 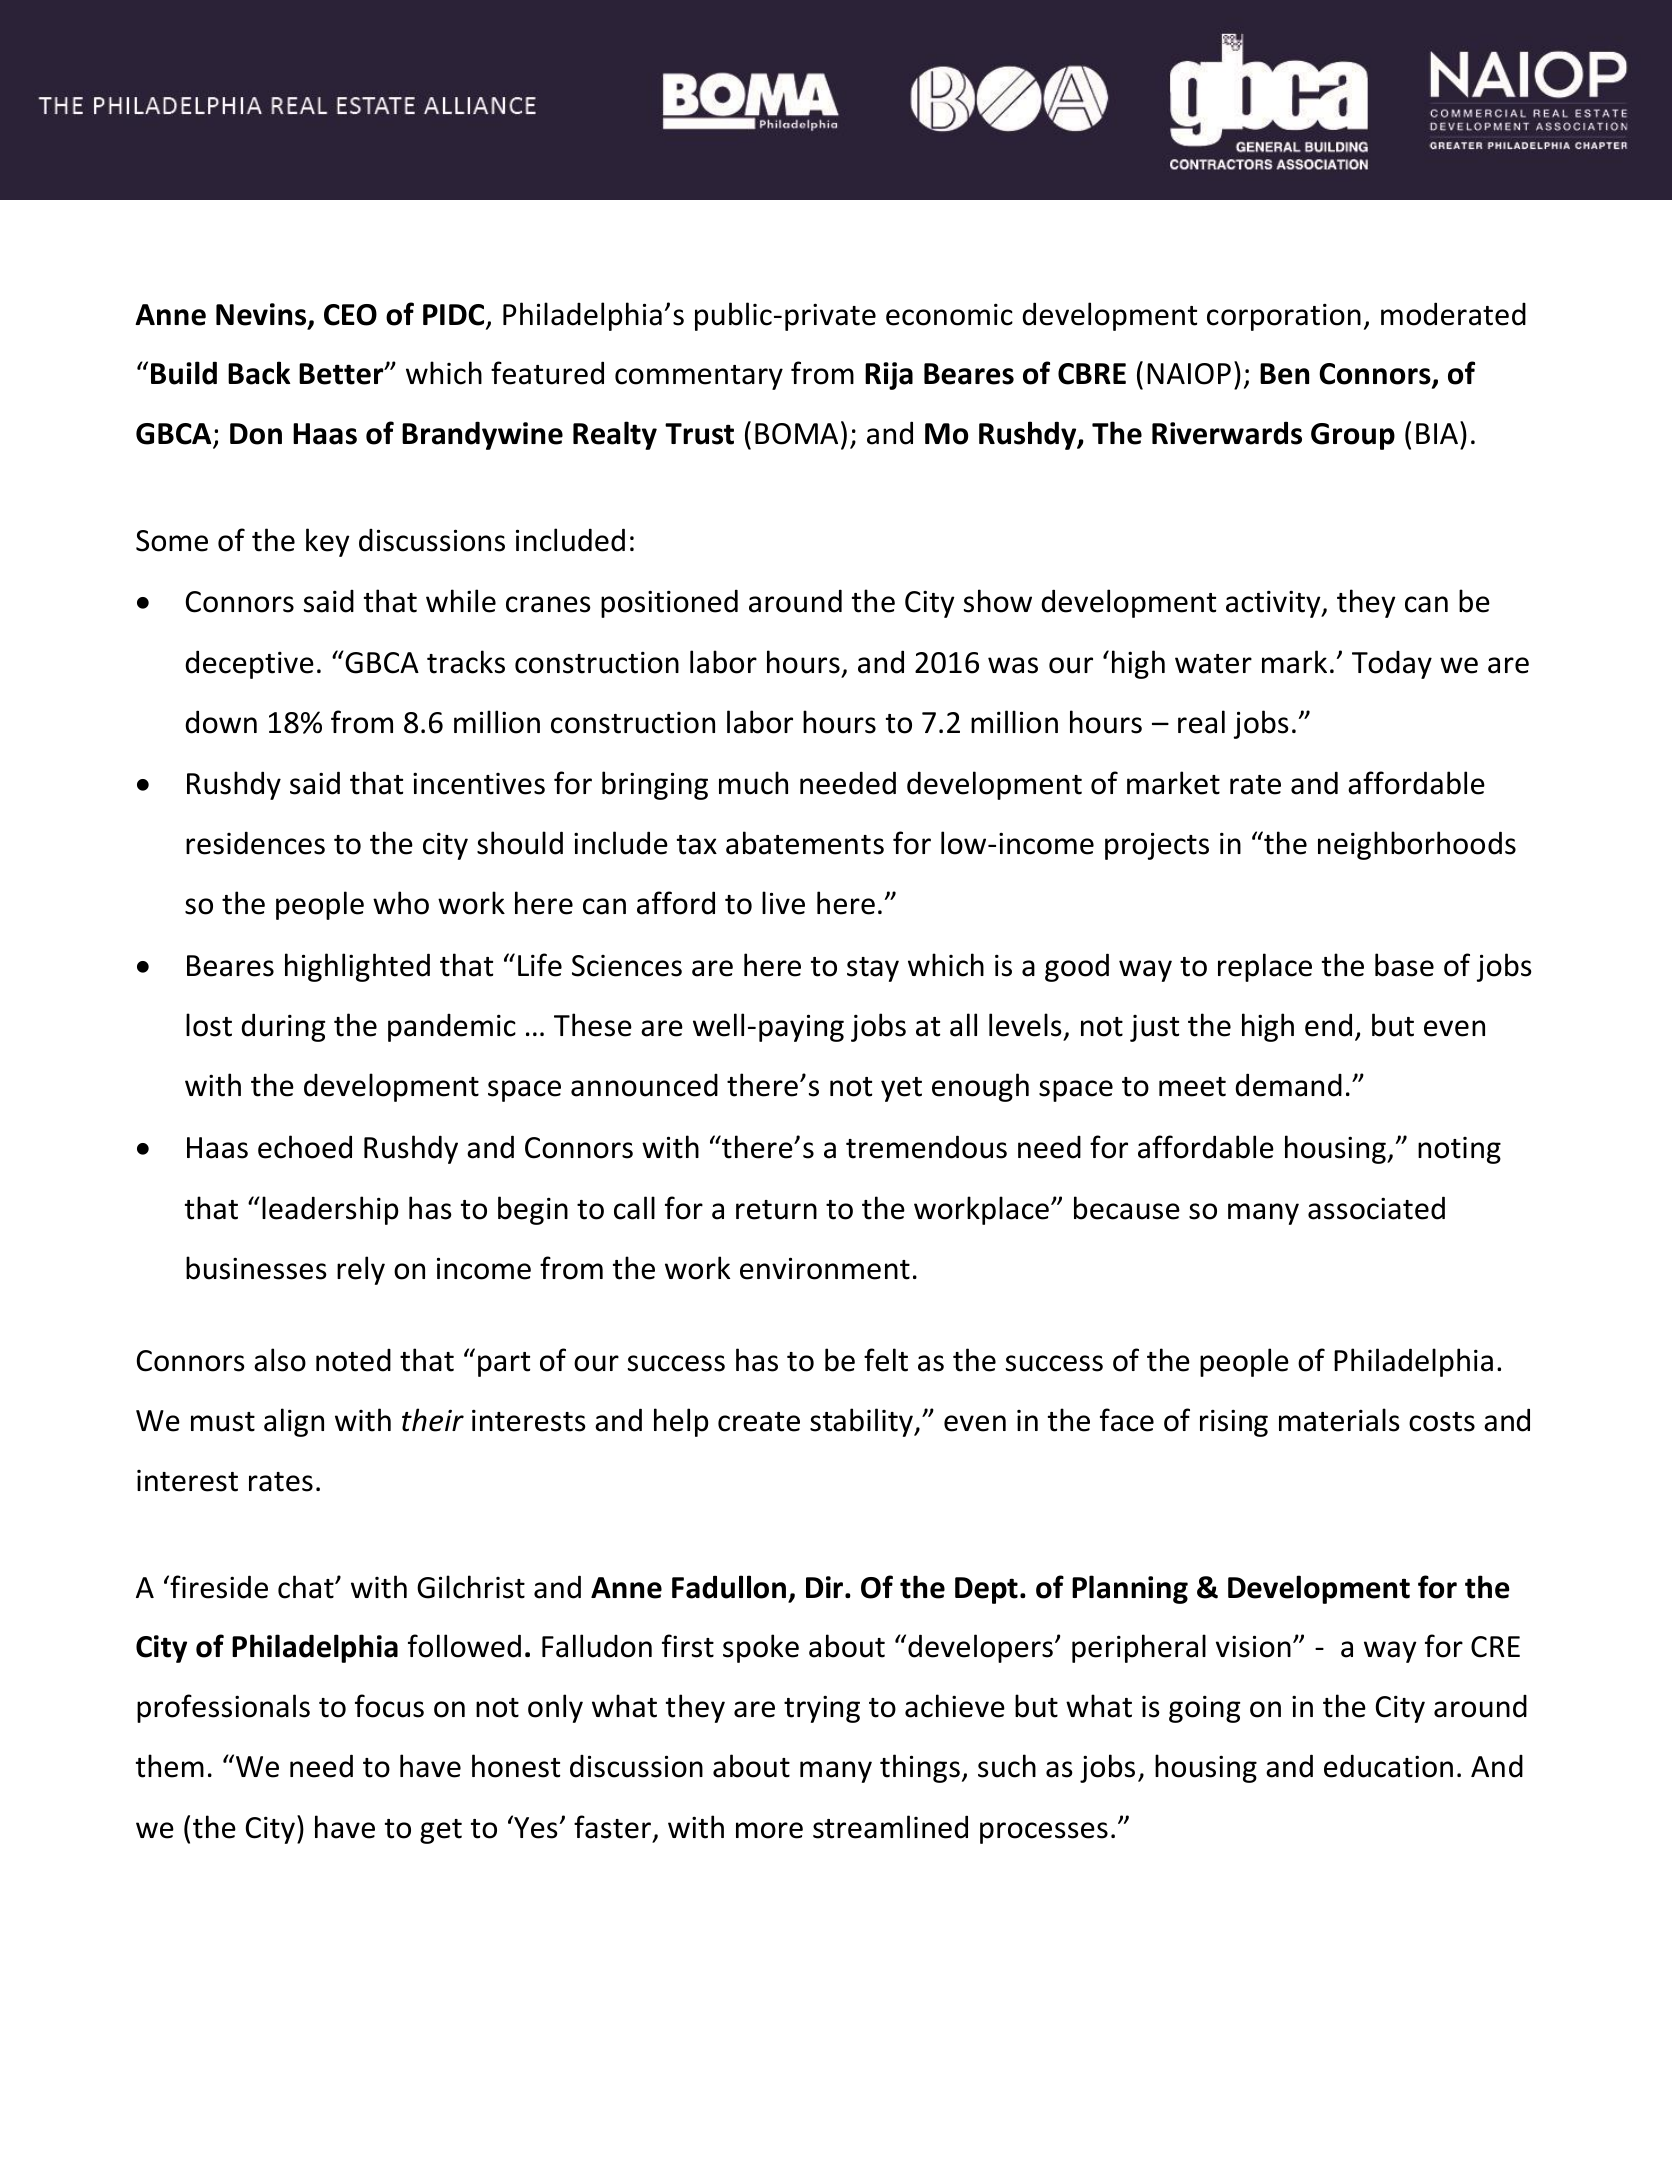 What do you see at coordinates (699, 377) in the screenshot?
I see `commentary` at bounding box center [699, 377].
